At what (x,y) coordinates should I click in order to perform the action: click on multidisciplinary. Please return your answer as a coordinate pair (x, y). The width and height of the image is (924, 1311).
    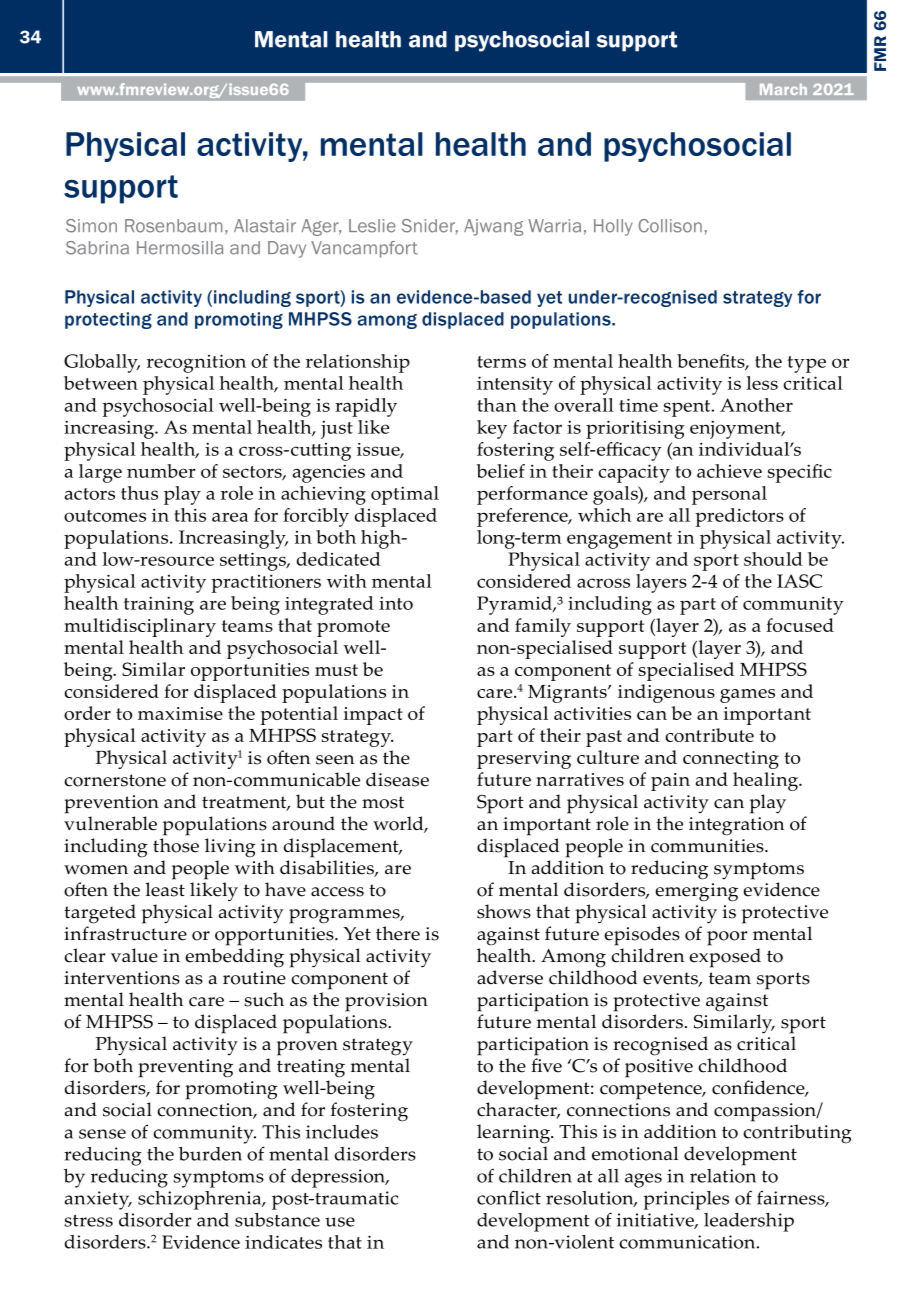
    Looking at the image, I should click on (140, 627).
